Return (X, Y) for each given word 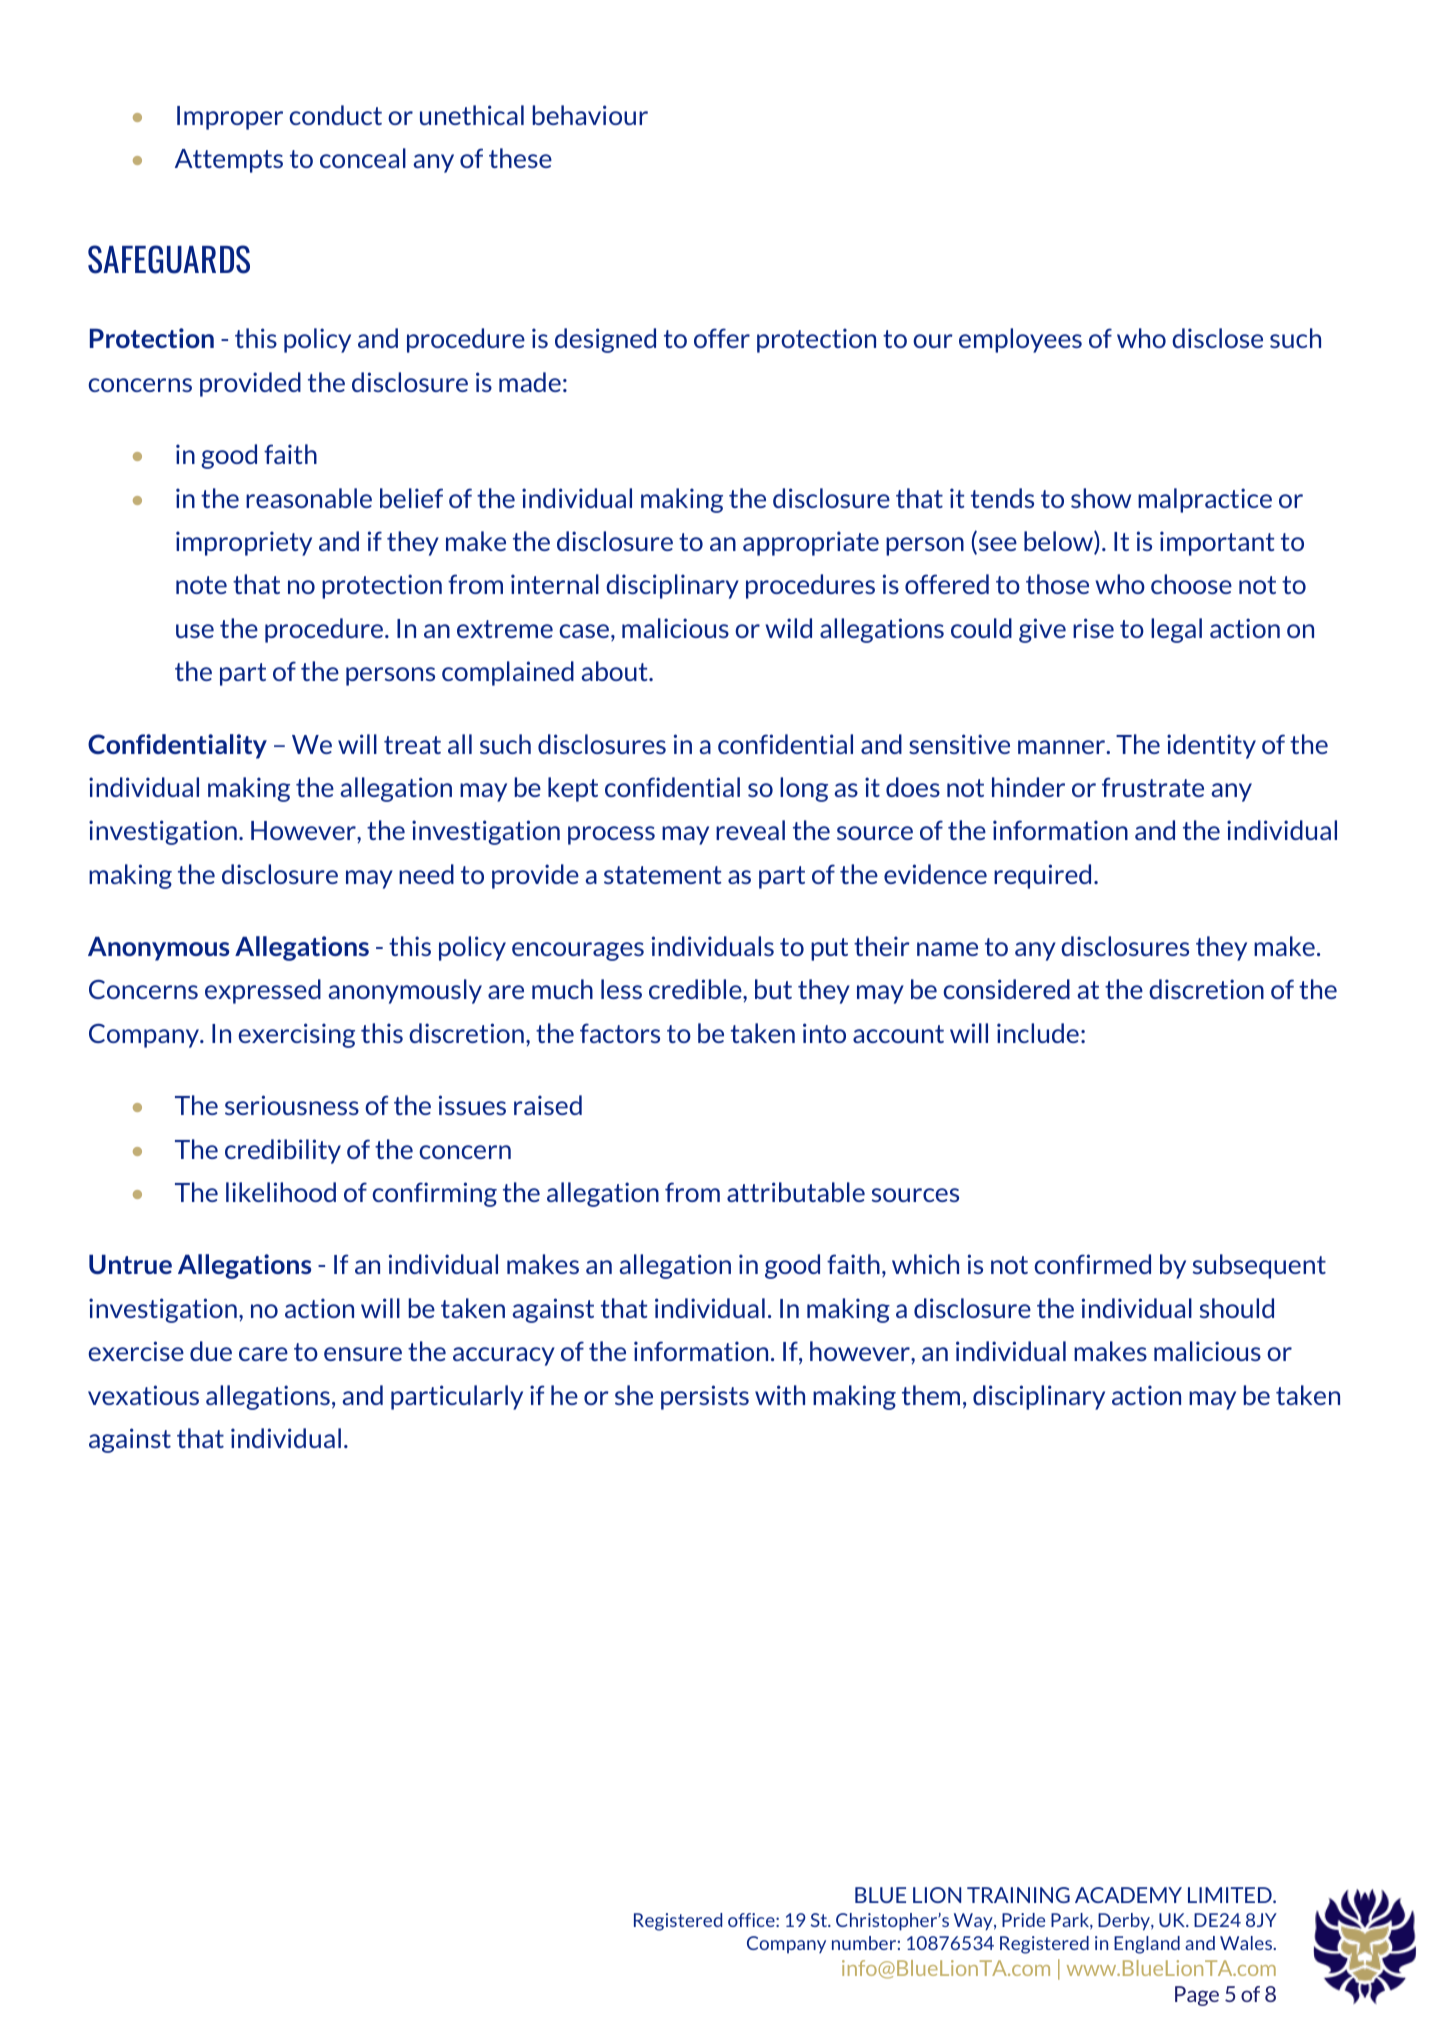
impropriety (244, 543)
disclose (1217, 338)
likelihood (281, 1192)
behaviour (590, 115)
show (1101, 498)
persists (705, 1397)
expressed (263, 991)
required (1042, 876)
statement (663, 875)
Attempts (229, 161)
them (931, 1395)
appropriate (811, 543)
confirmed (1093, 1264)
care (263, 1354)
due (211, 1351)
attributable (796, 1192)
